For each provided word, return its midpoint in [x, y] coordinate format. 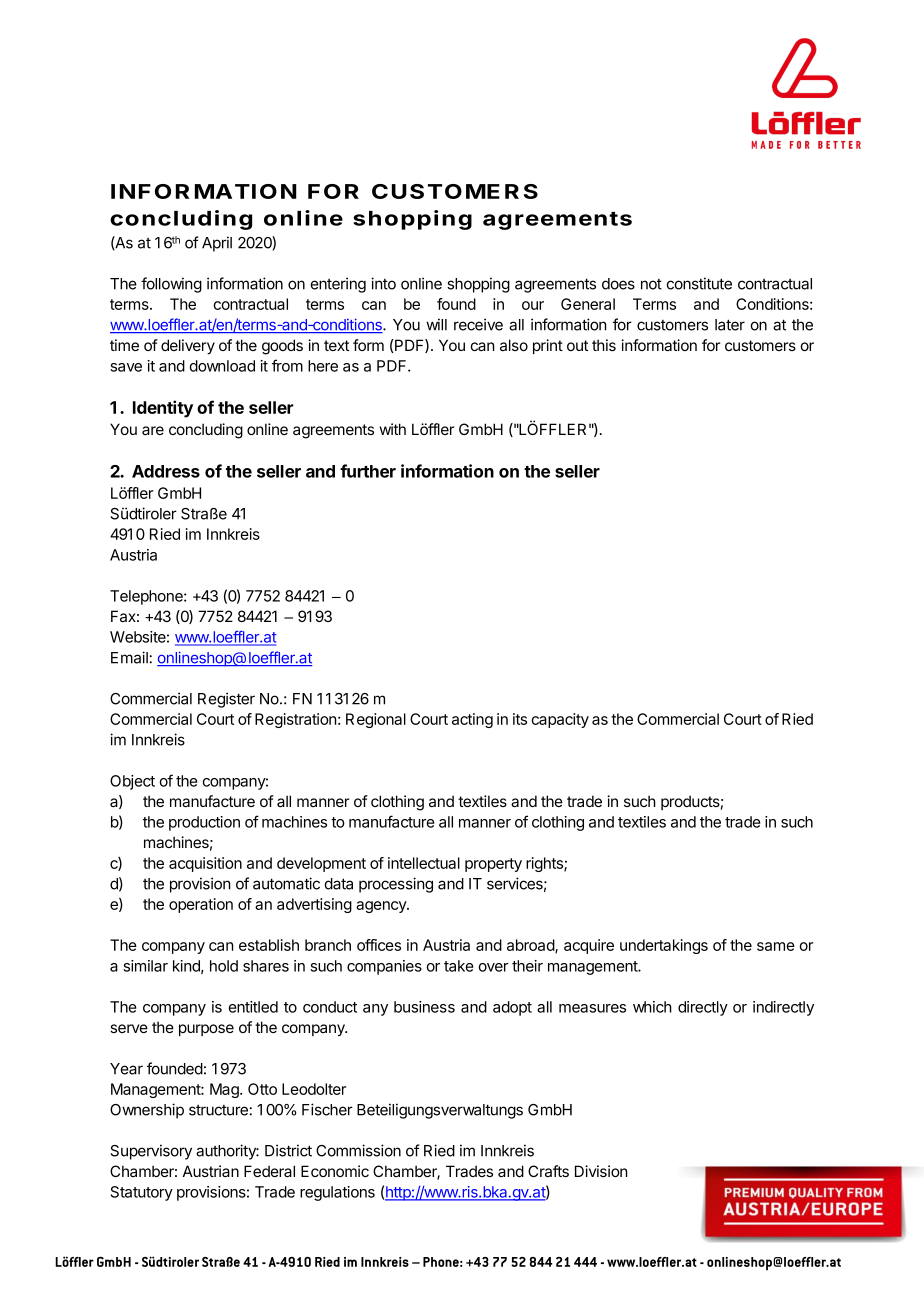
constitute [699, 283]
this [604, 345]
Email [130, 657]
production [204, 823]
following [171, 285]
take [459, 966]
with [393, 429]
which [652, 1007]
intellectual [424, 863]
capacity [560, 720]
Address [166, 471]
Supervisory [151, 1152]
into [383, 283]
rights [545, 864]
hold [224, 966]
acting [472, 720]
